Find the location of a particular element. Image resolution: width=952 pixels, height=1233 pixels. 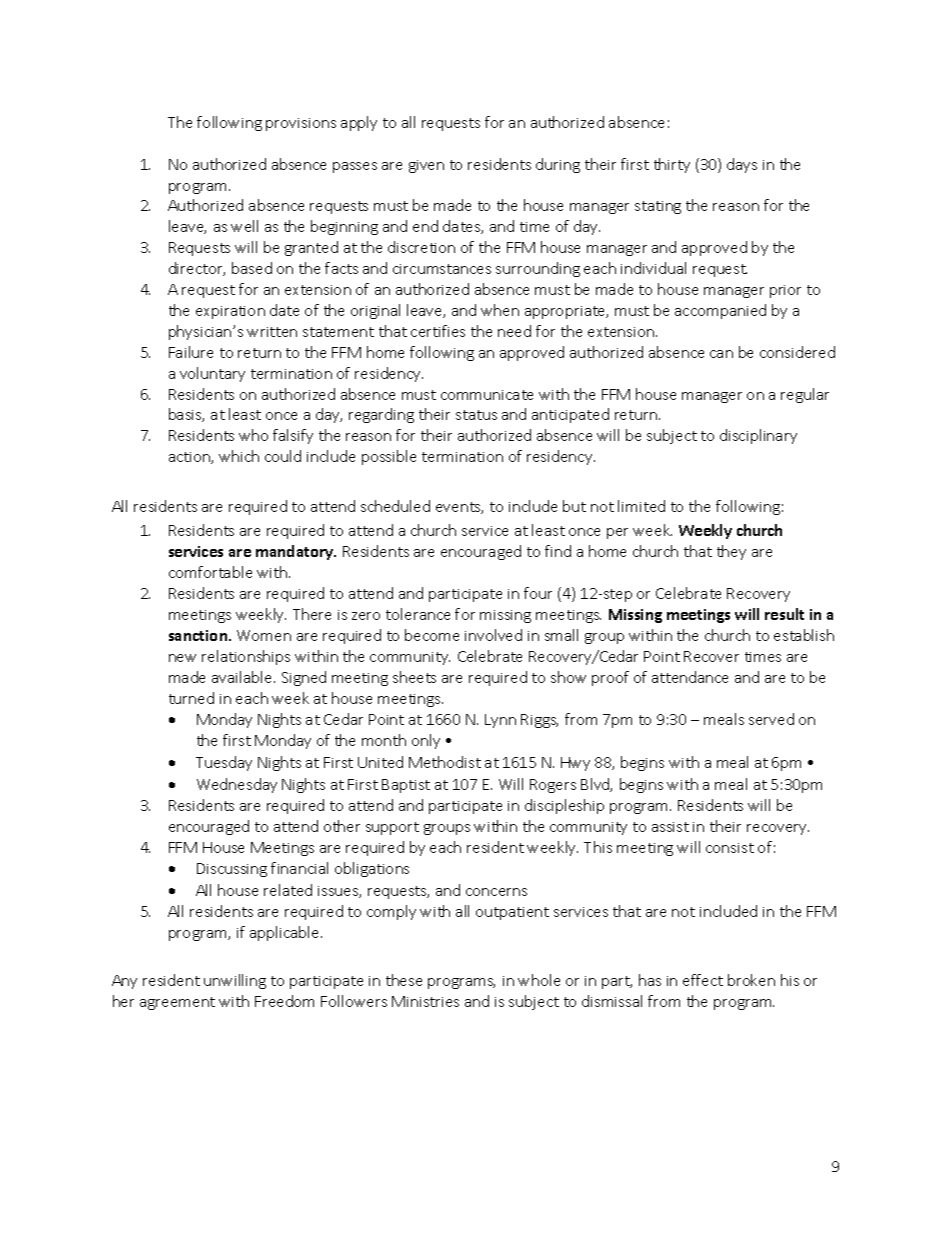

given is located at coordinates (426, 166).
